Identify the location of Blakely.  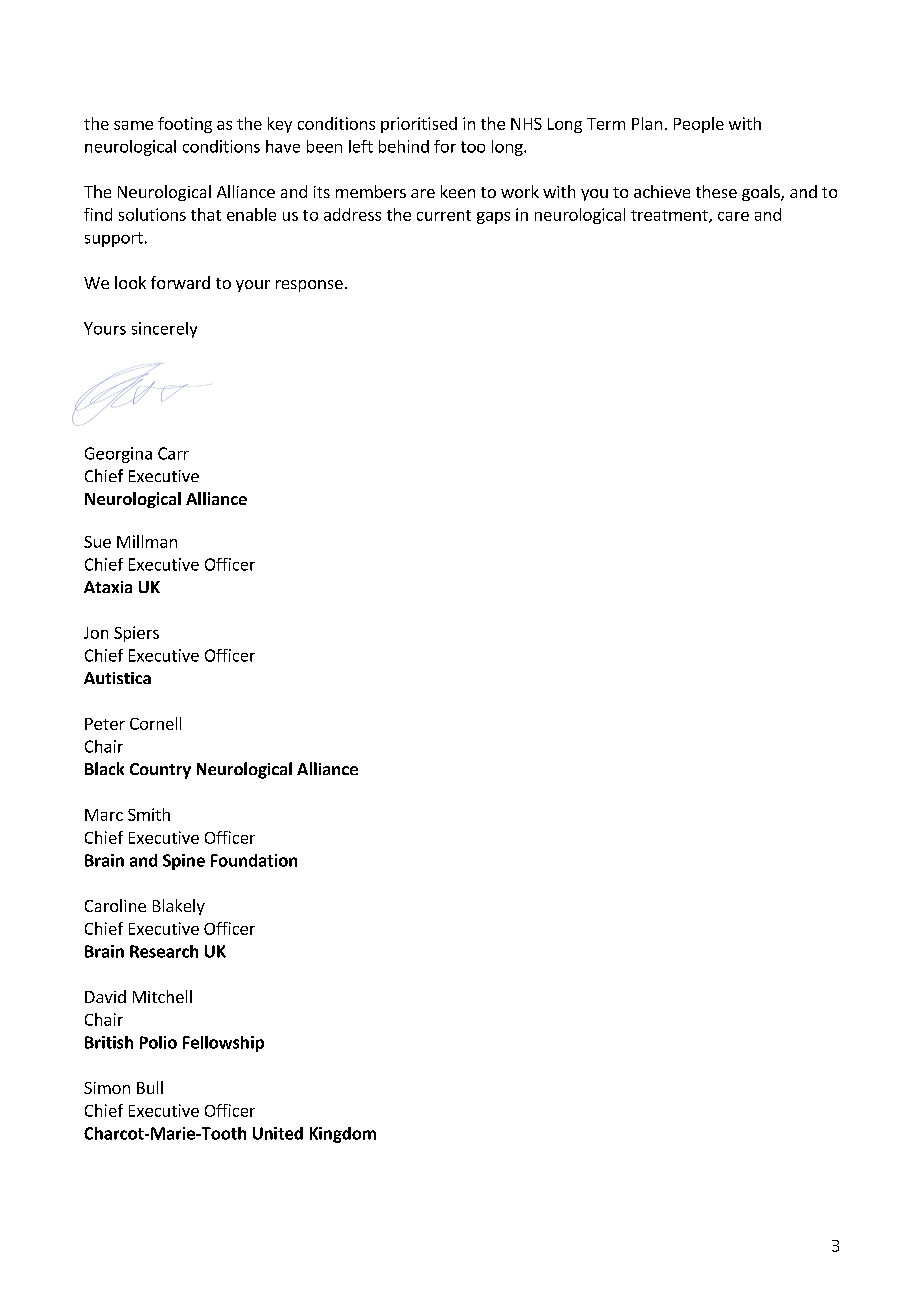
(179, 907).
